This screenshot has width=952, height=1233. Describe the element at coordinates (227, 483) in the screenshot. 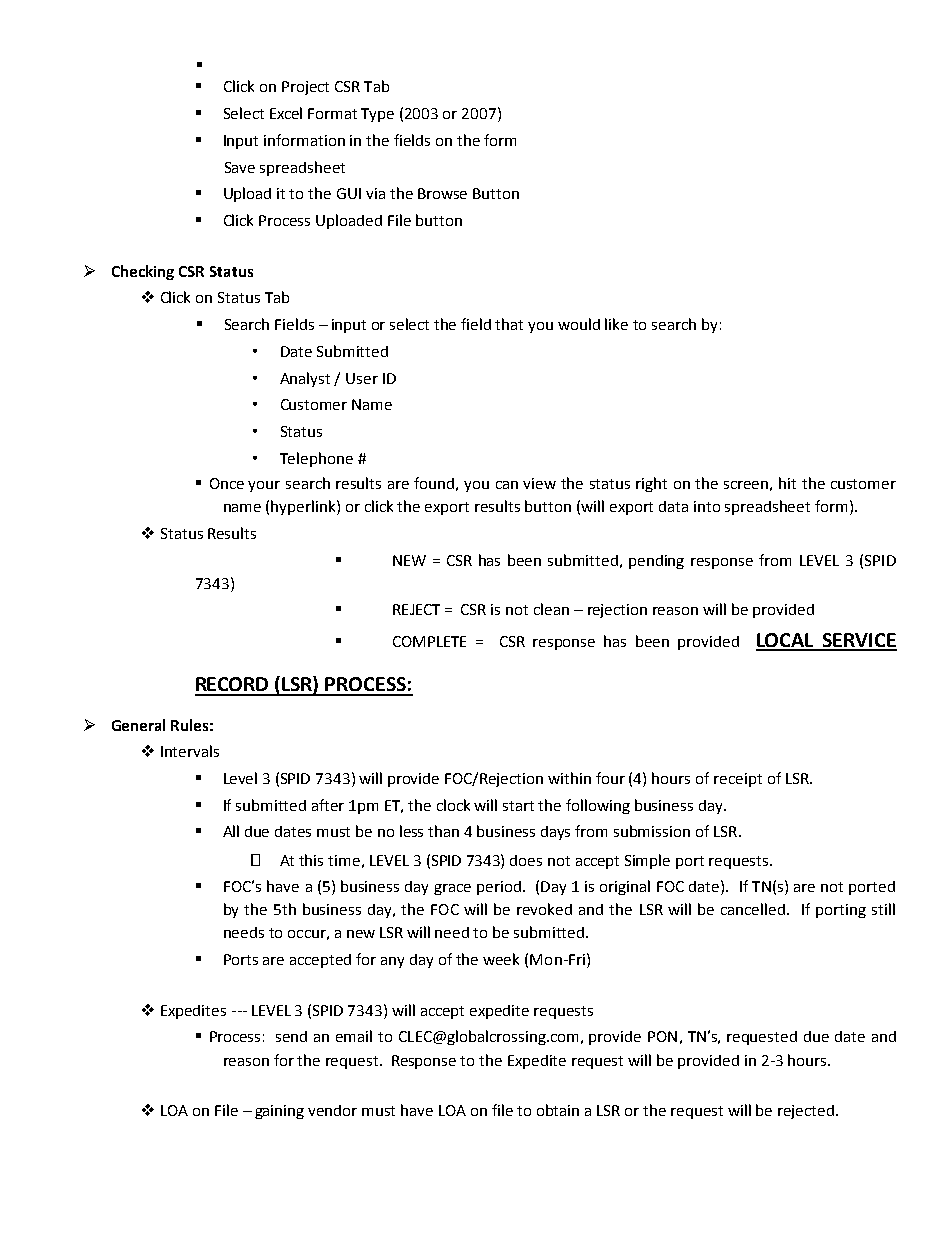

I see `Once` at that location.
